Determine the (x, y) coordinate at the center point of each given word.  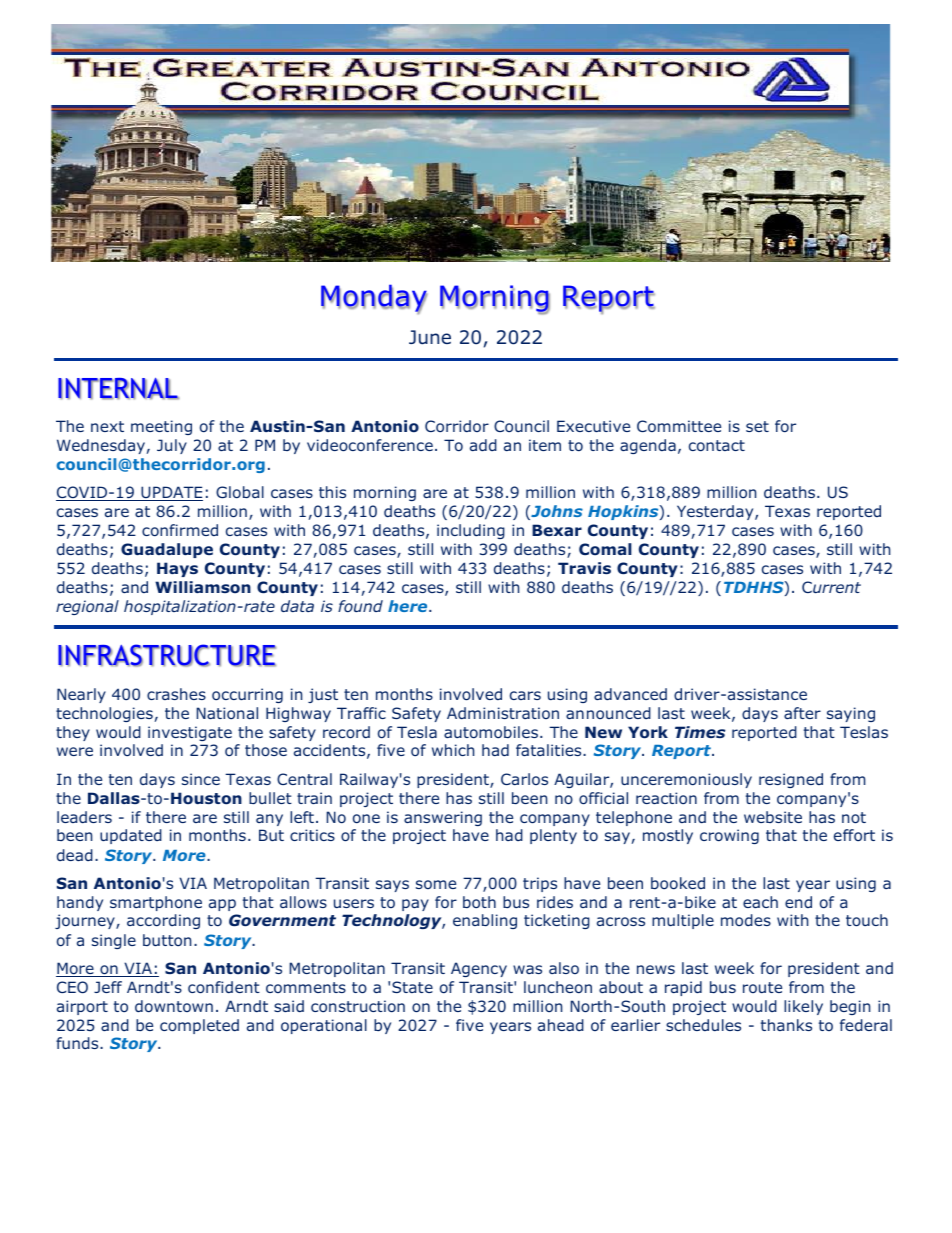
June (430, 337)
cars (525, 695)
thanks (786, 1025)
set (757, 426)
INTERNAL (118, 389)
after (802, 713)
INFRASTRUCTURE (167, 655)
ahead (561, 1025)
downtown (174, 1006)
